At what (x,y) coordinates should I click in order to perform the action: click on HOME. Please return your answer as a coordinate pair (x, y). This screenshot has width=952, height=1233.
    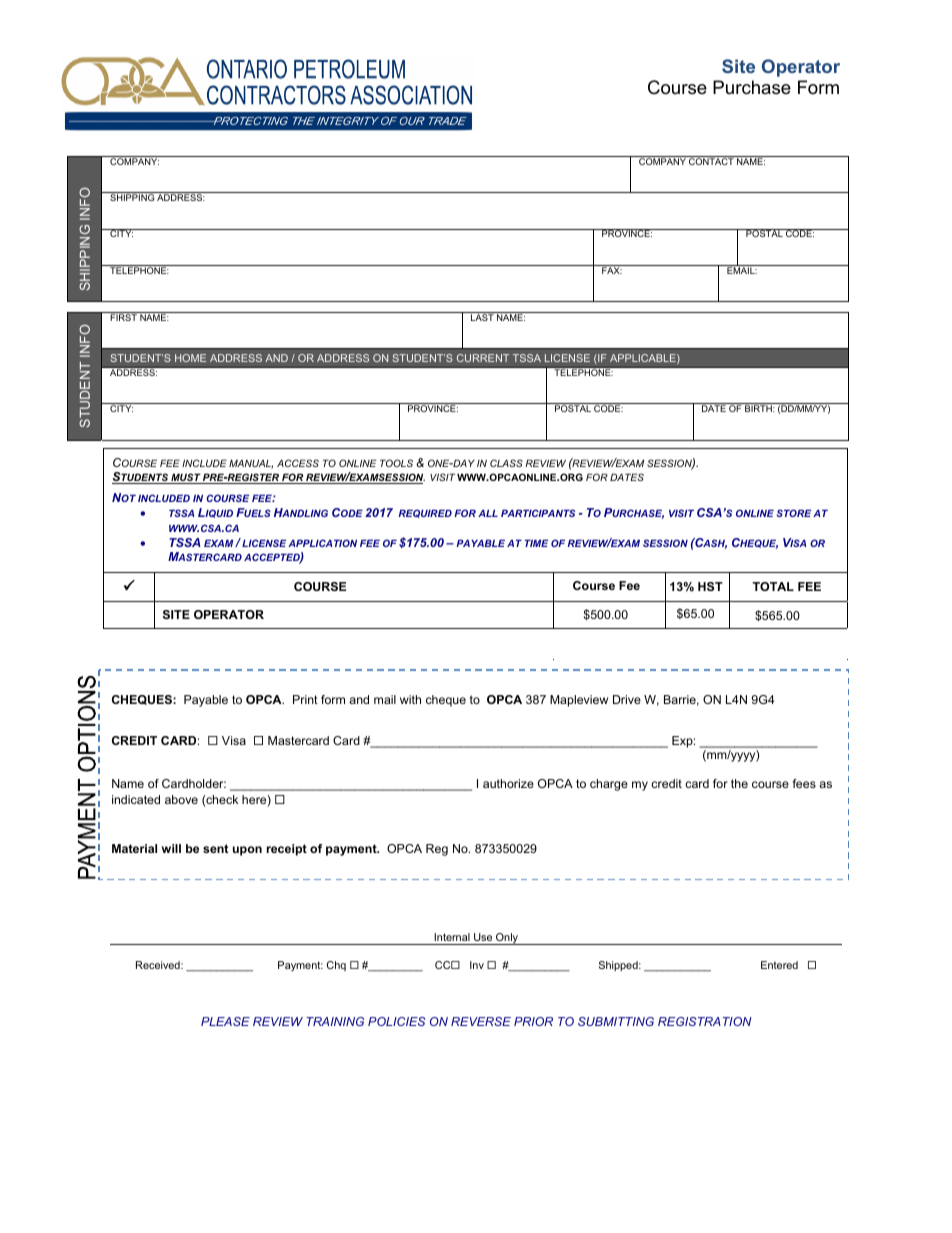
    Looking at the image, I should click on (190, 358).
